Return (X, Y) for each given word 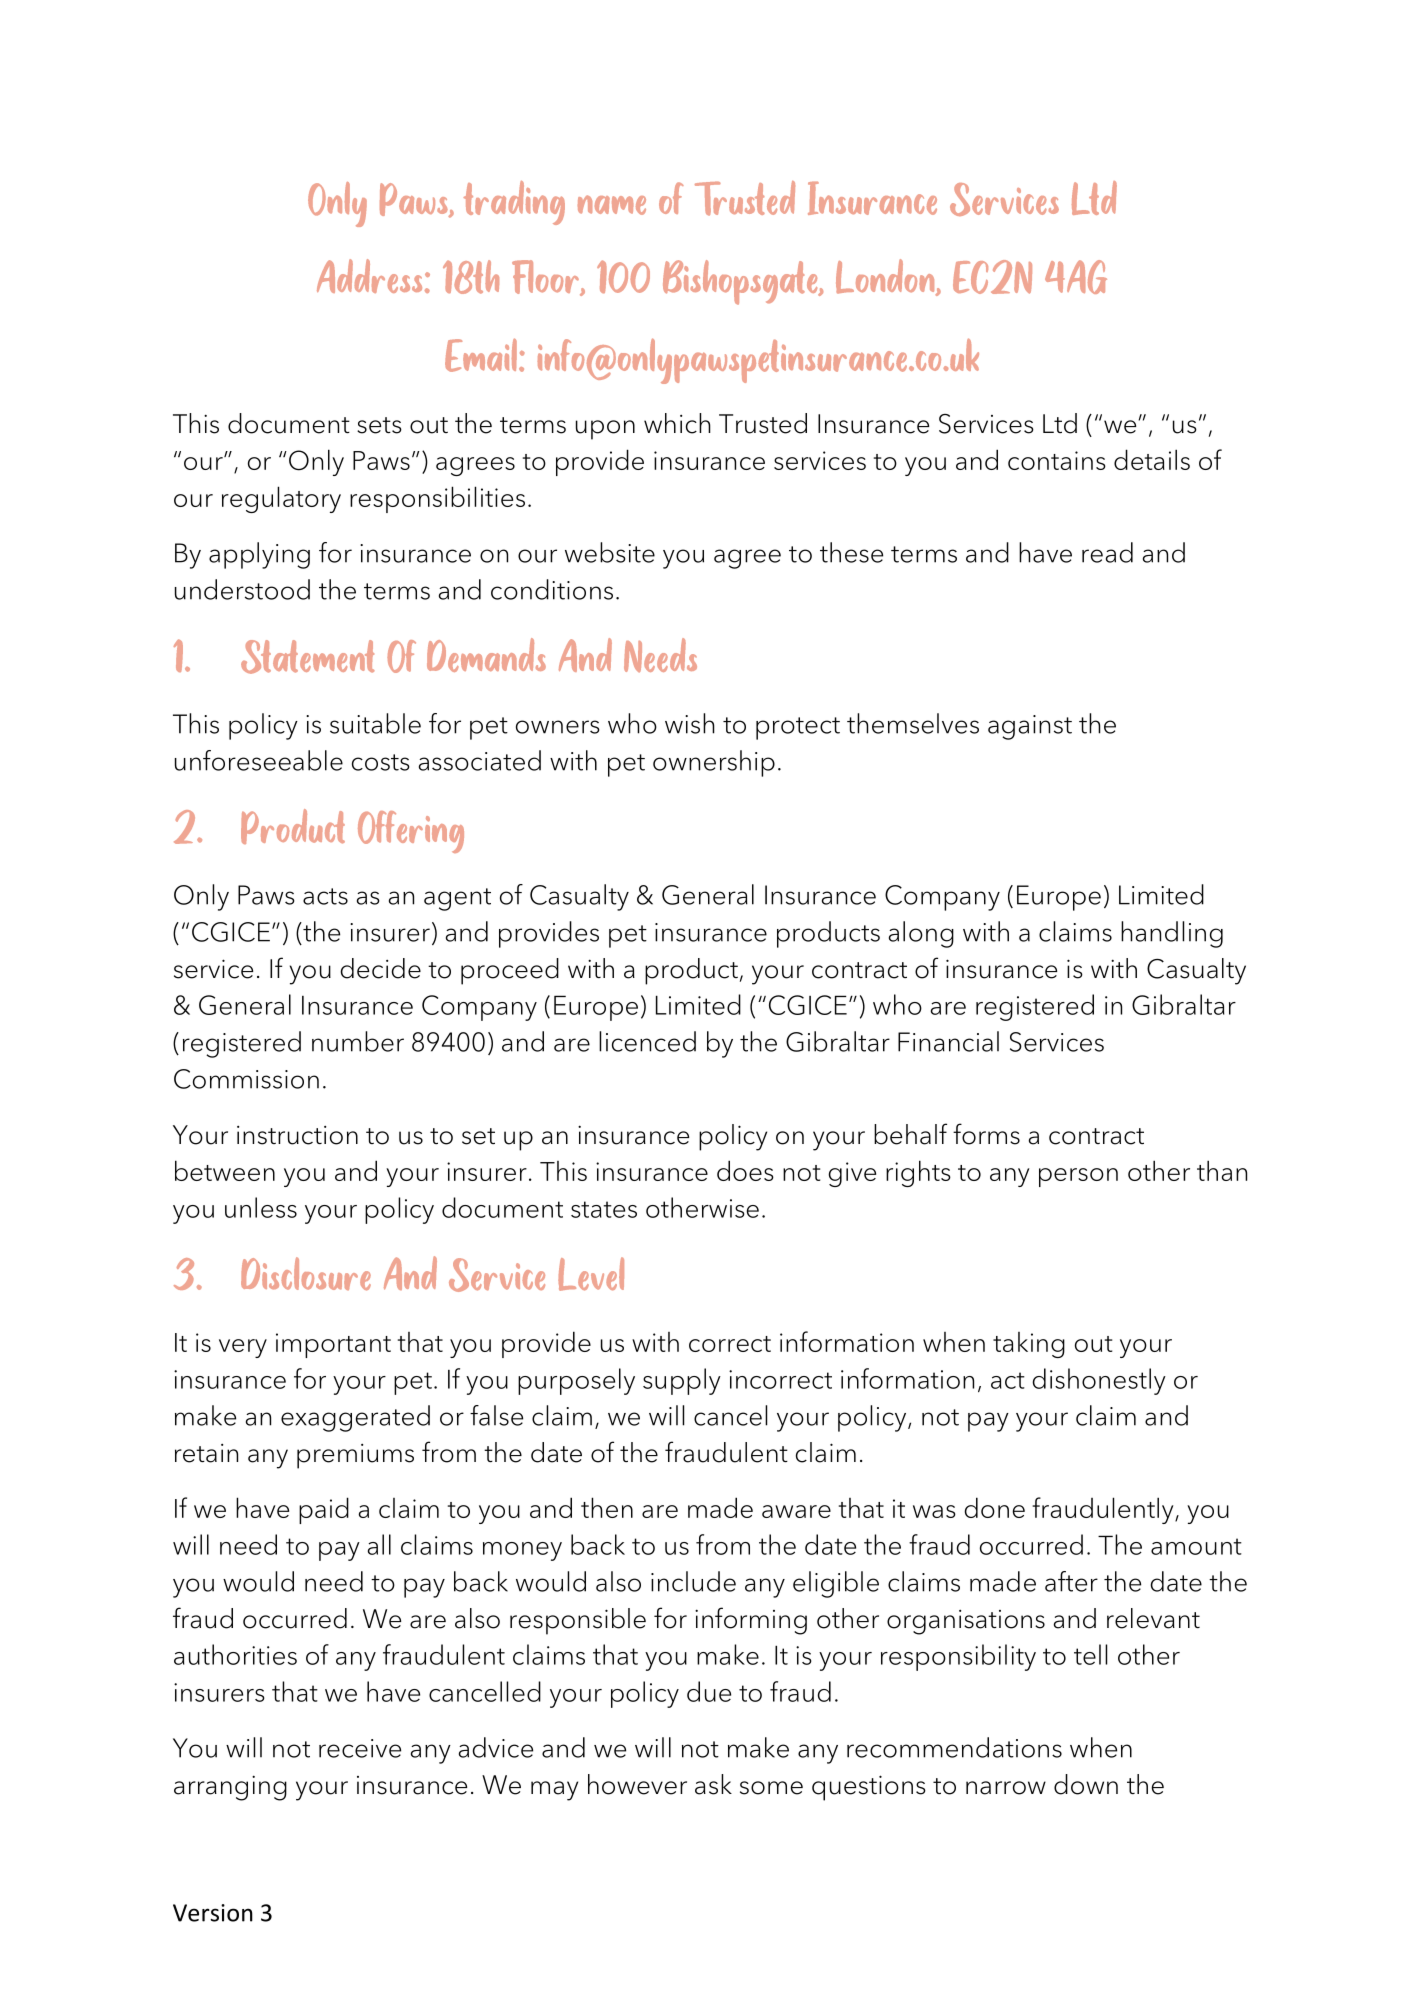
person (1078, 1177)
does (745, 1170)
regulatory (281, 499)
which (677, 423)
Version (213, 1913)
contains (1057, 460)
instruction (297, 1135)
